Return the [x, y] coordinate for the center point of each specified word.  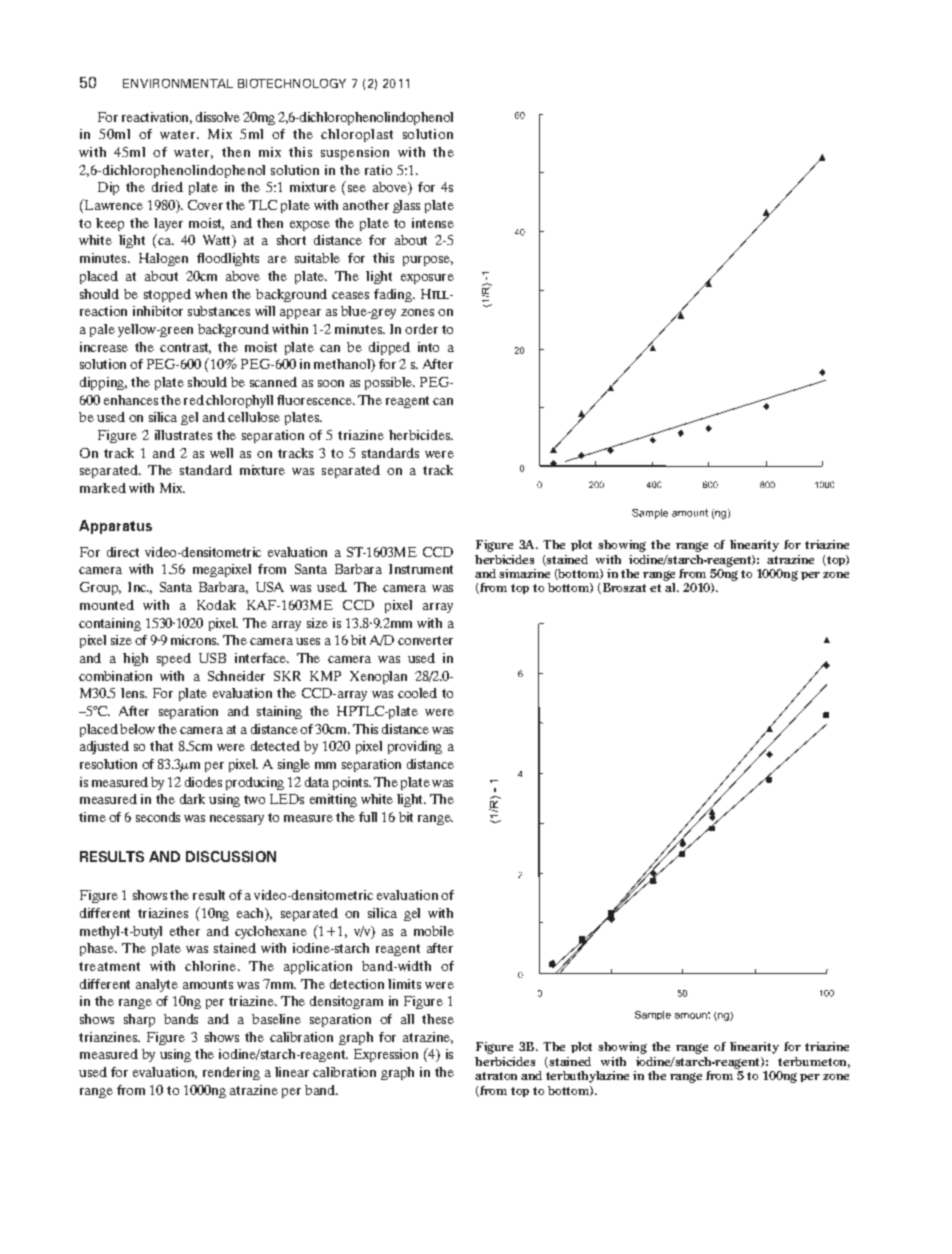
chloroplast [357, 135]
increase [104, 347]
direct [123, 552]
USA [270, 587]
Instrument [421, 569]
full [368, 817]
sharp [139, 1020]
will [265, 311]
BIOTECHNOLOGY [292, 83]
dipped [389, 348]
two [254, 799]
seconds [158, 817]
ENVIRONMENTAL [178, 83]
